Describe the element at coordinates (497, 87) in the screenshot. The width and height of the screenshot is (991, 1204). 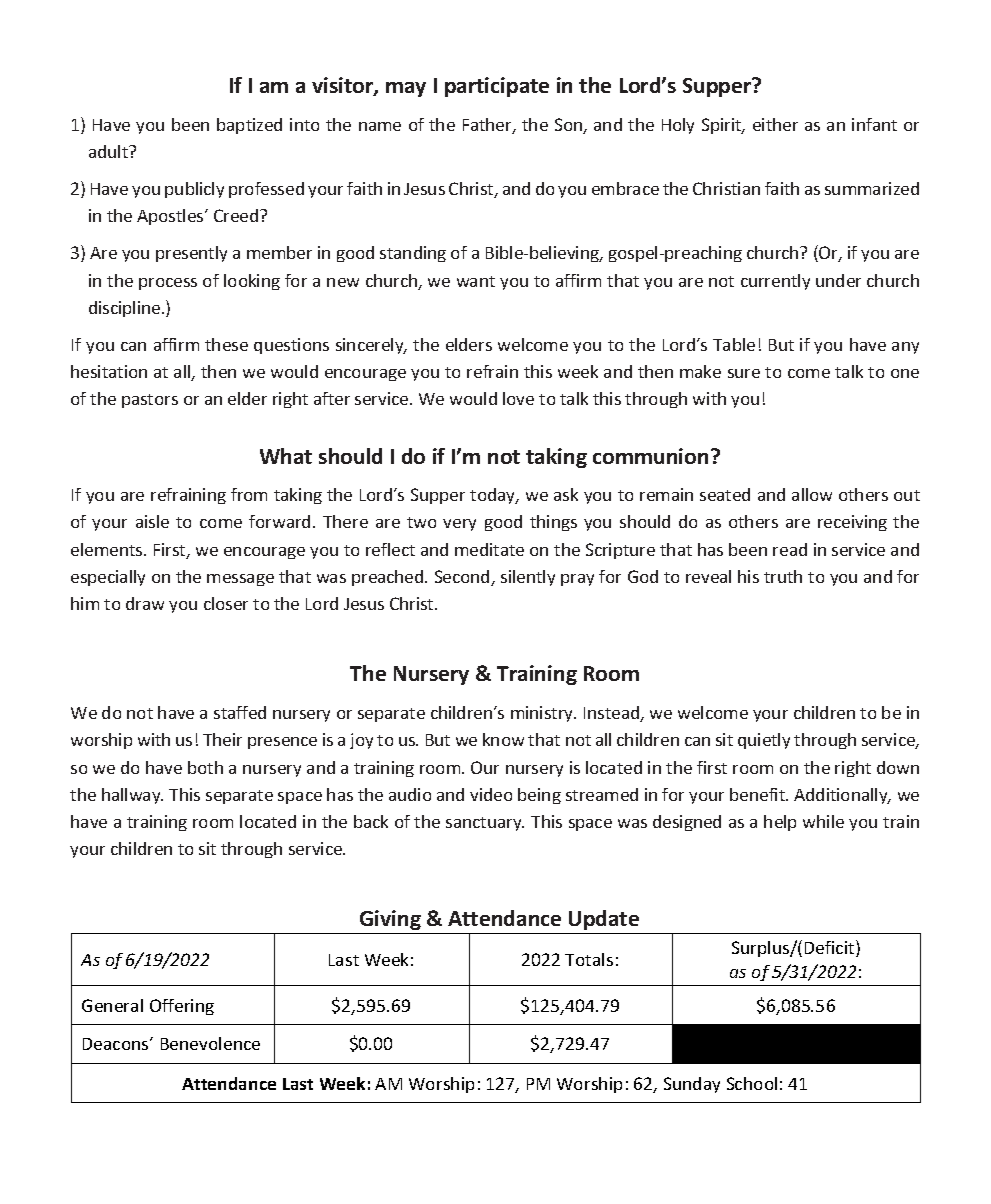
I see `participate` at that location.
